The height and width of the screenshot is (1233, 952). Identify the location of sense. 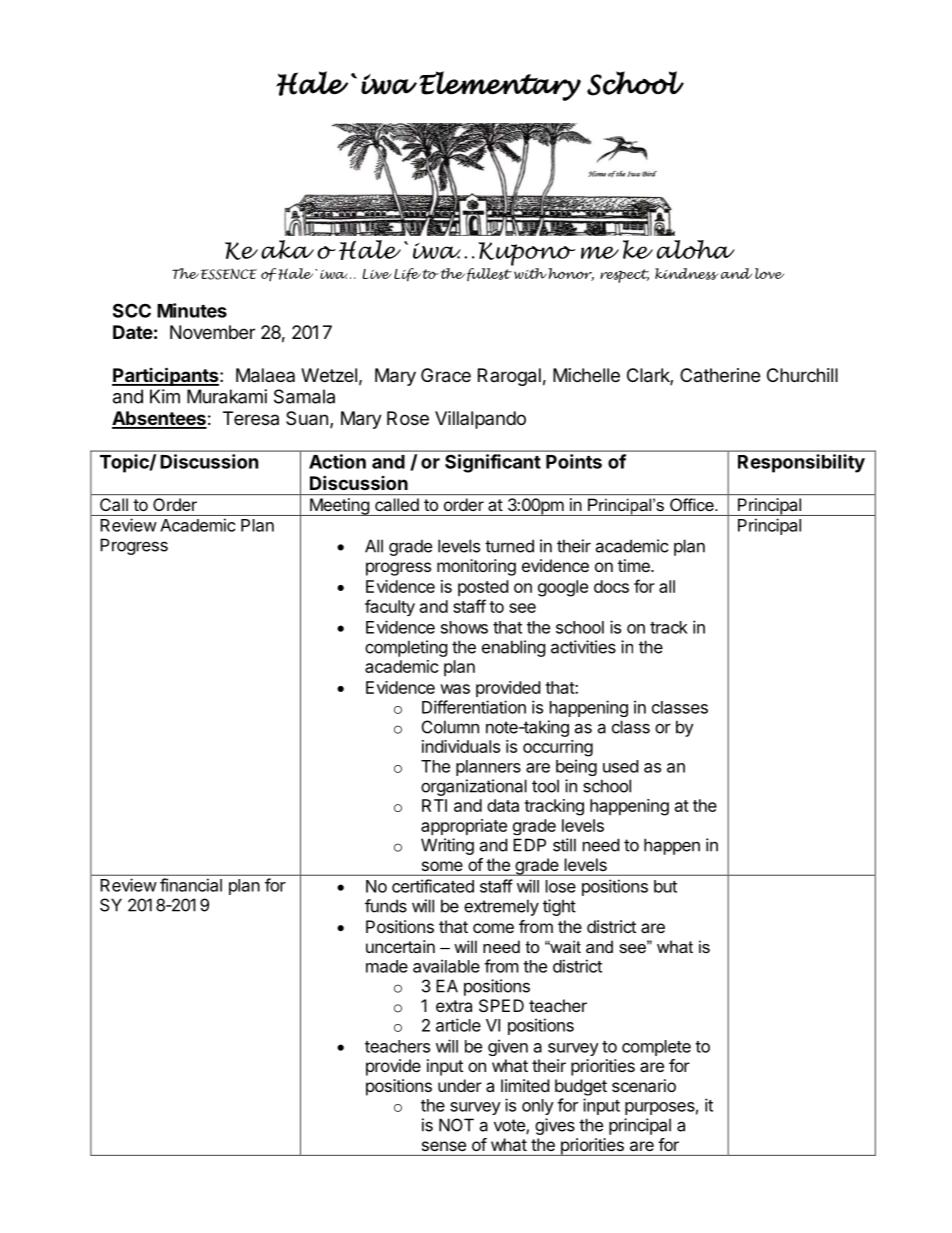
(444, 1146).
